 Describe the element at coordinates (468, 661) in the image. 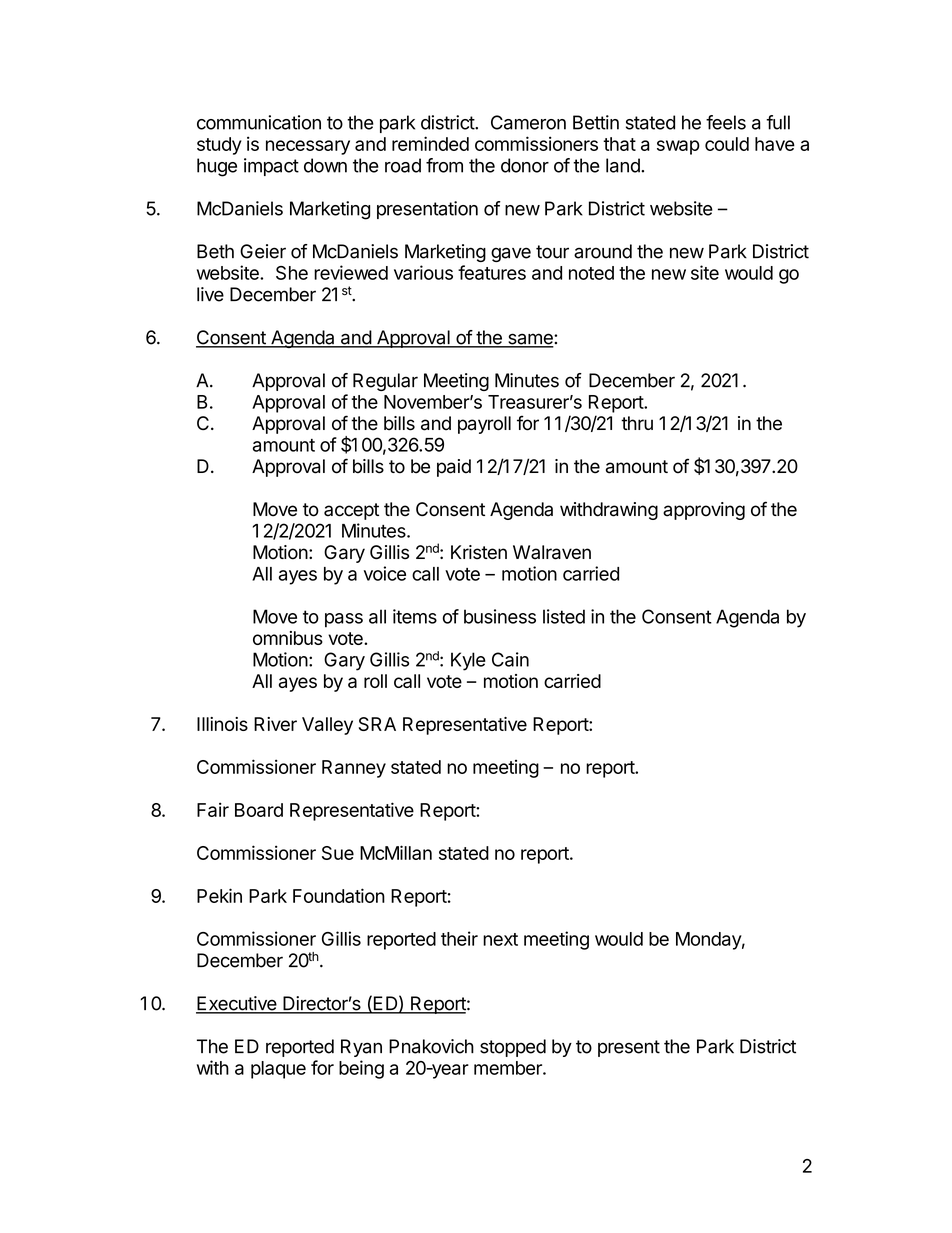

I see `Kyle` at that location.
